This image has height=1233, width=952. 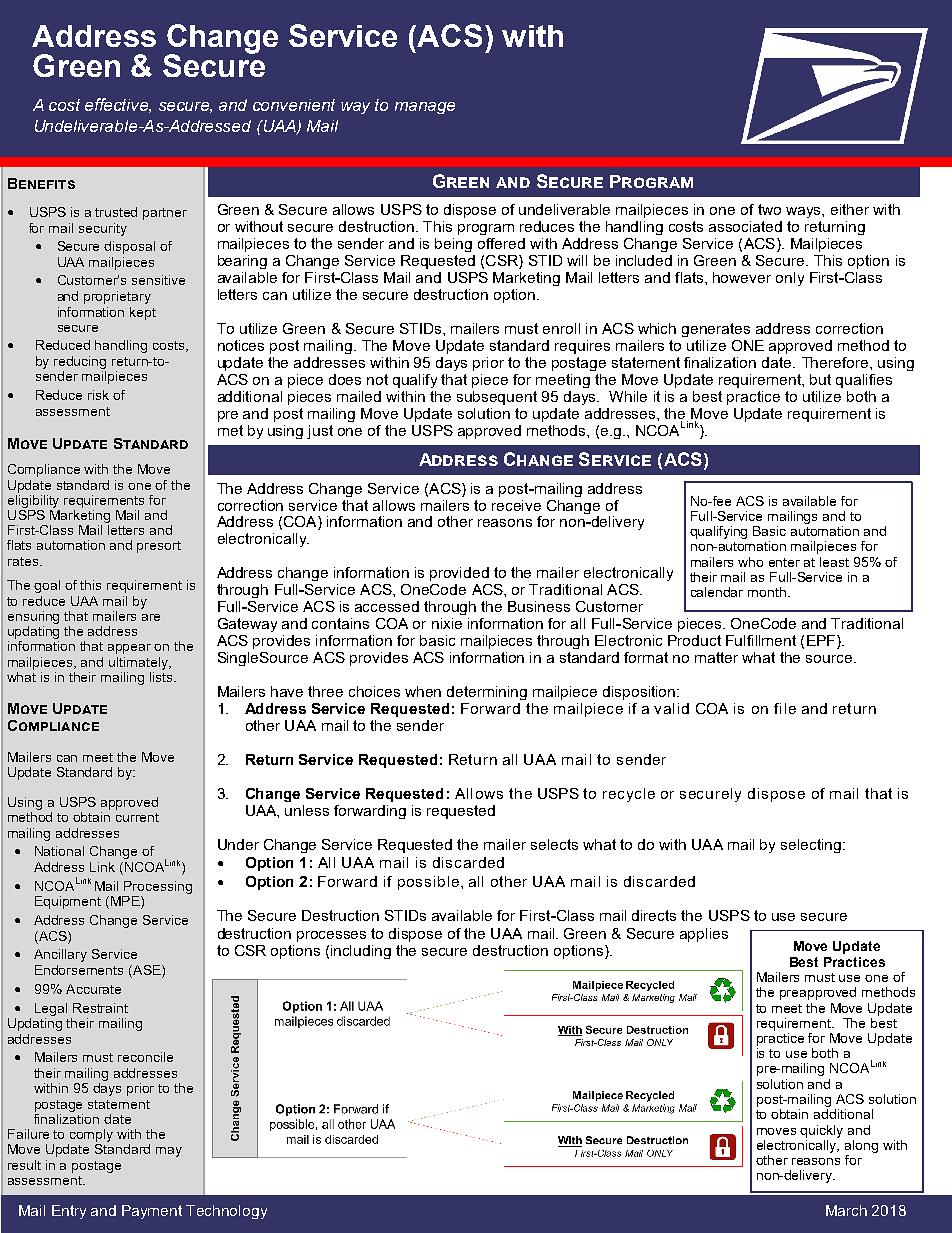 What do you see at coordinates (226, 1212) in the image?
I see `Technology` at bounding box center [226, 1212].
